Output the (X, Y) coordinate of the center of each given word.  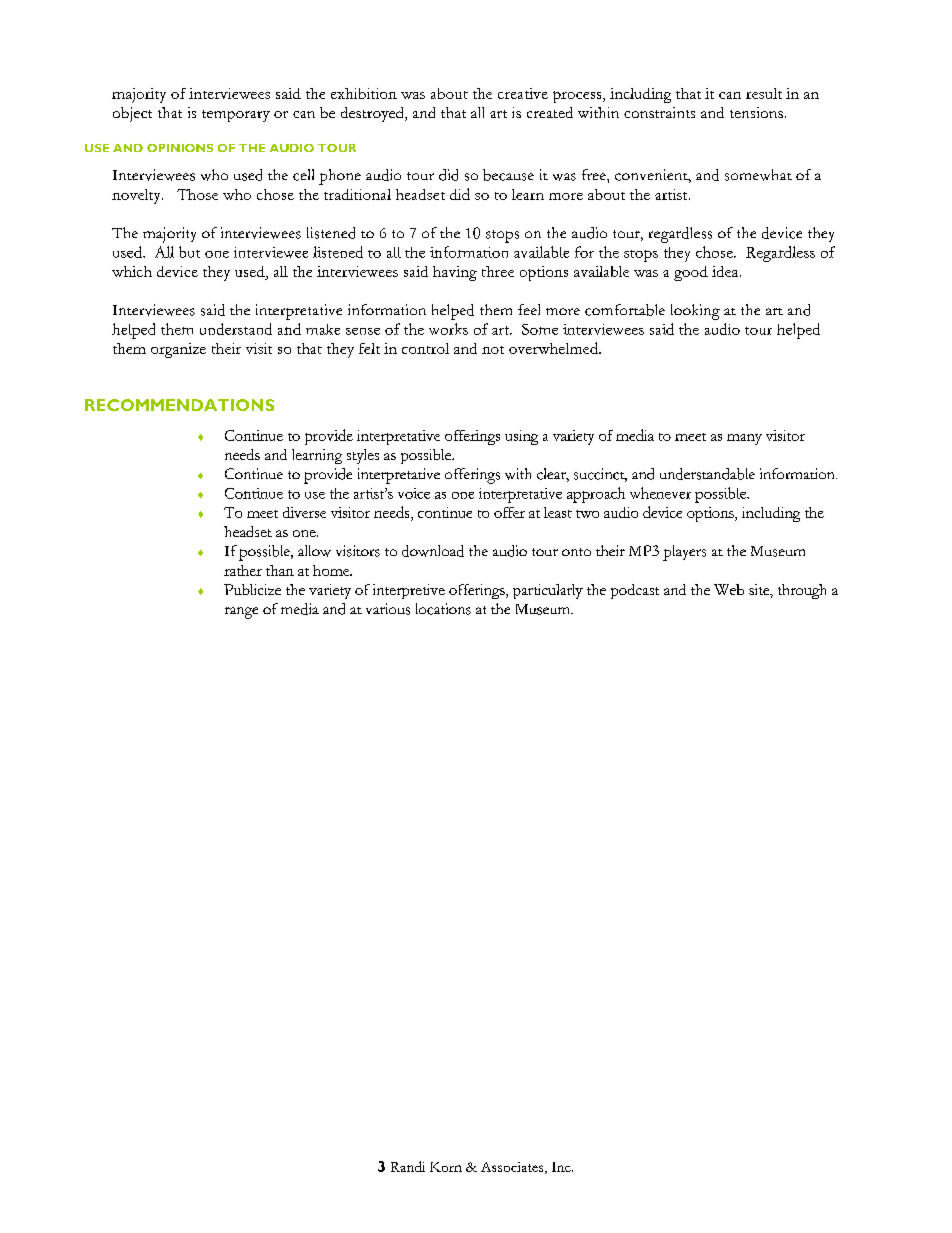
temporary (236, 116)
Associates (513, 1168)
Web (729, 589)
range (241, 613)
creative (523, 93)
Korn (446, 1167)
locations (443, 609)
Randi (408, 1166)
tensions (756, 112)
